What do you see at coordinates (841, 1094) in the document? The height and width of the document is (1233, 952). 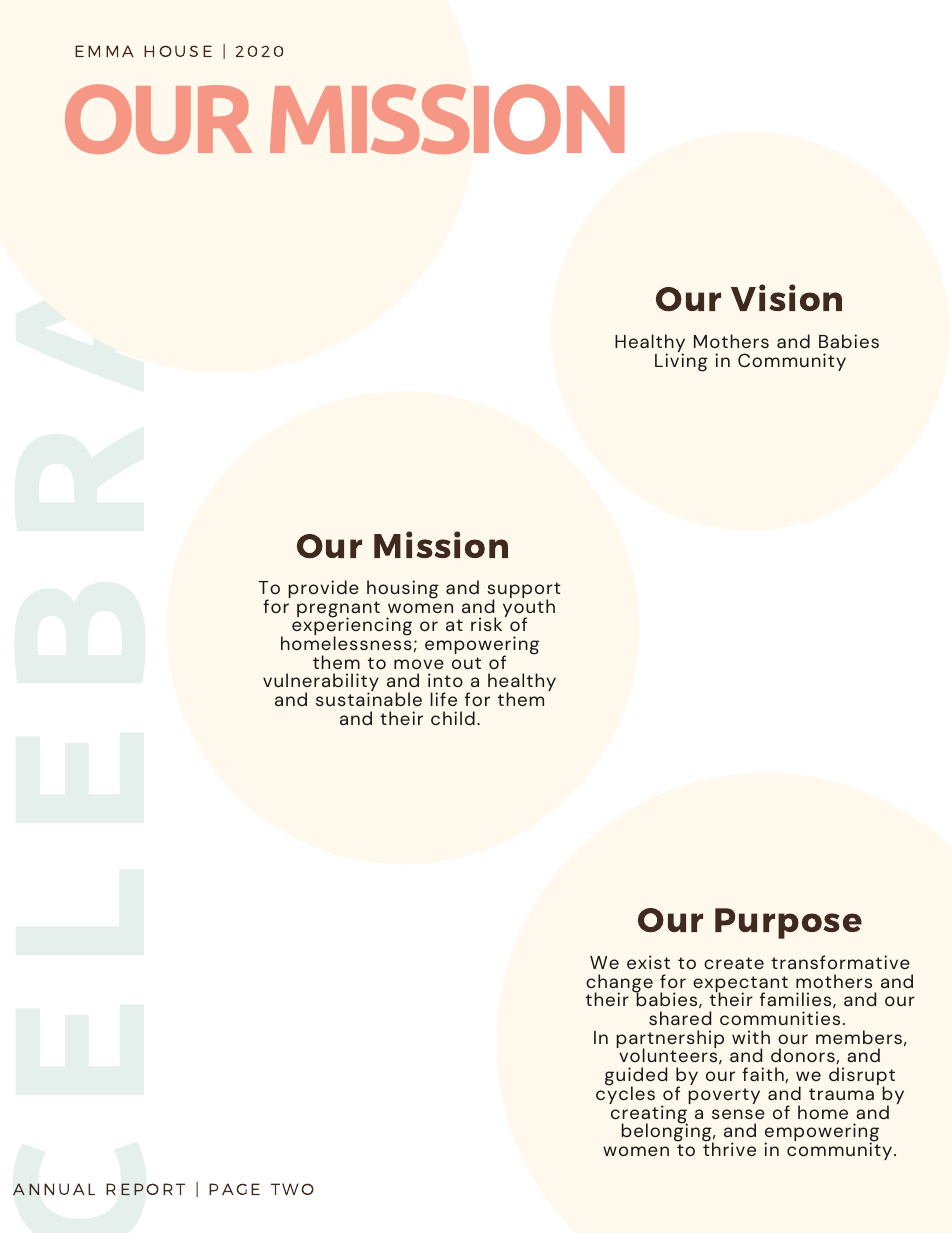 I see `trauma` at bounding box center [841, 1094].
